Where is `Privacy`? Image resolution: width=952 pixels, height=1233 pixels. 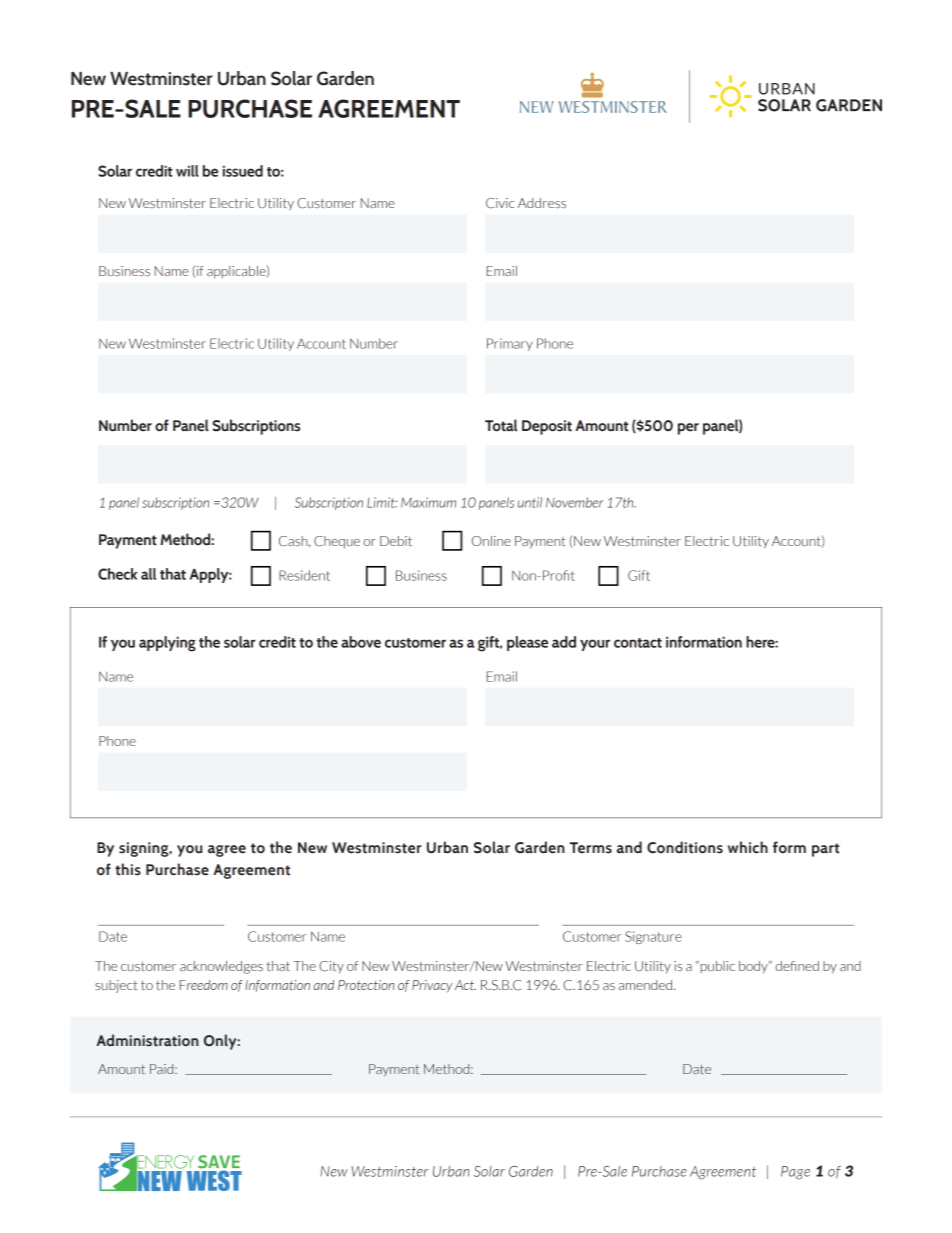
Privacy is located at coordinates (432, 986).
